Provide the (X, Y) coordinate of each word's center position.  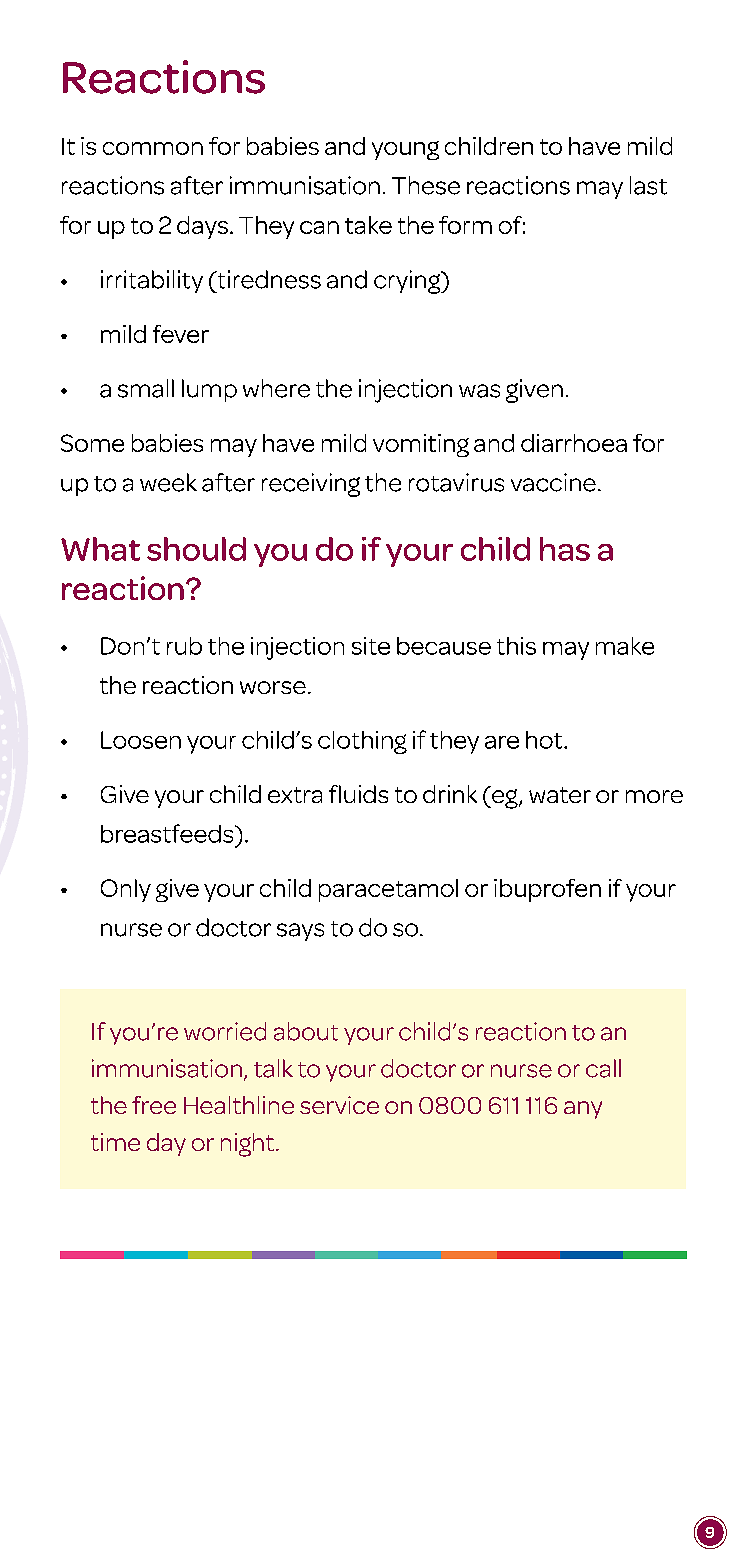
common (153, 148)
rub (184, 646)
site (371, 646)
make (625, 646)
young (405, 150)
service (339, 1105)
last (648, 185)
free (154, 1105)
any (583, 1110)
